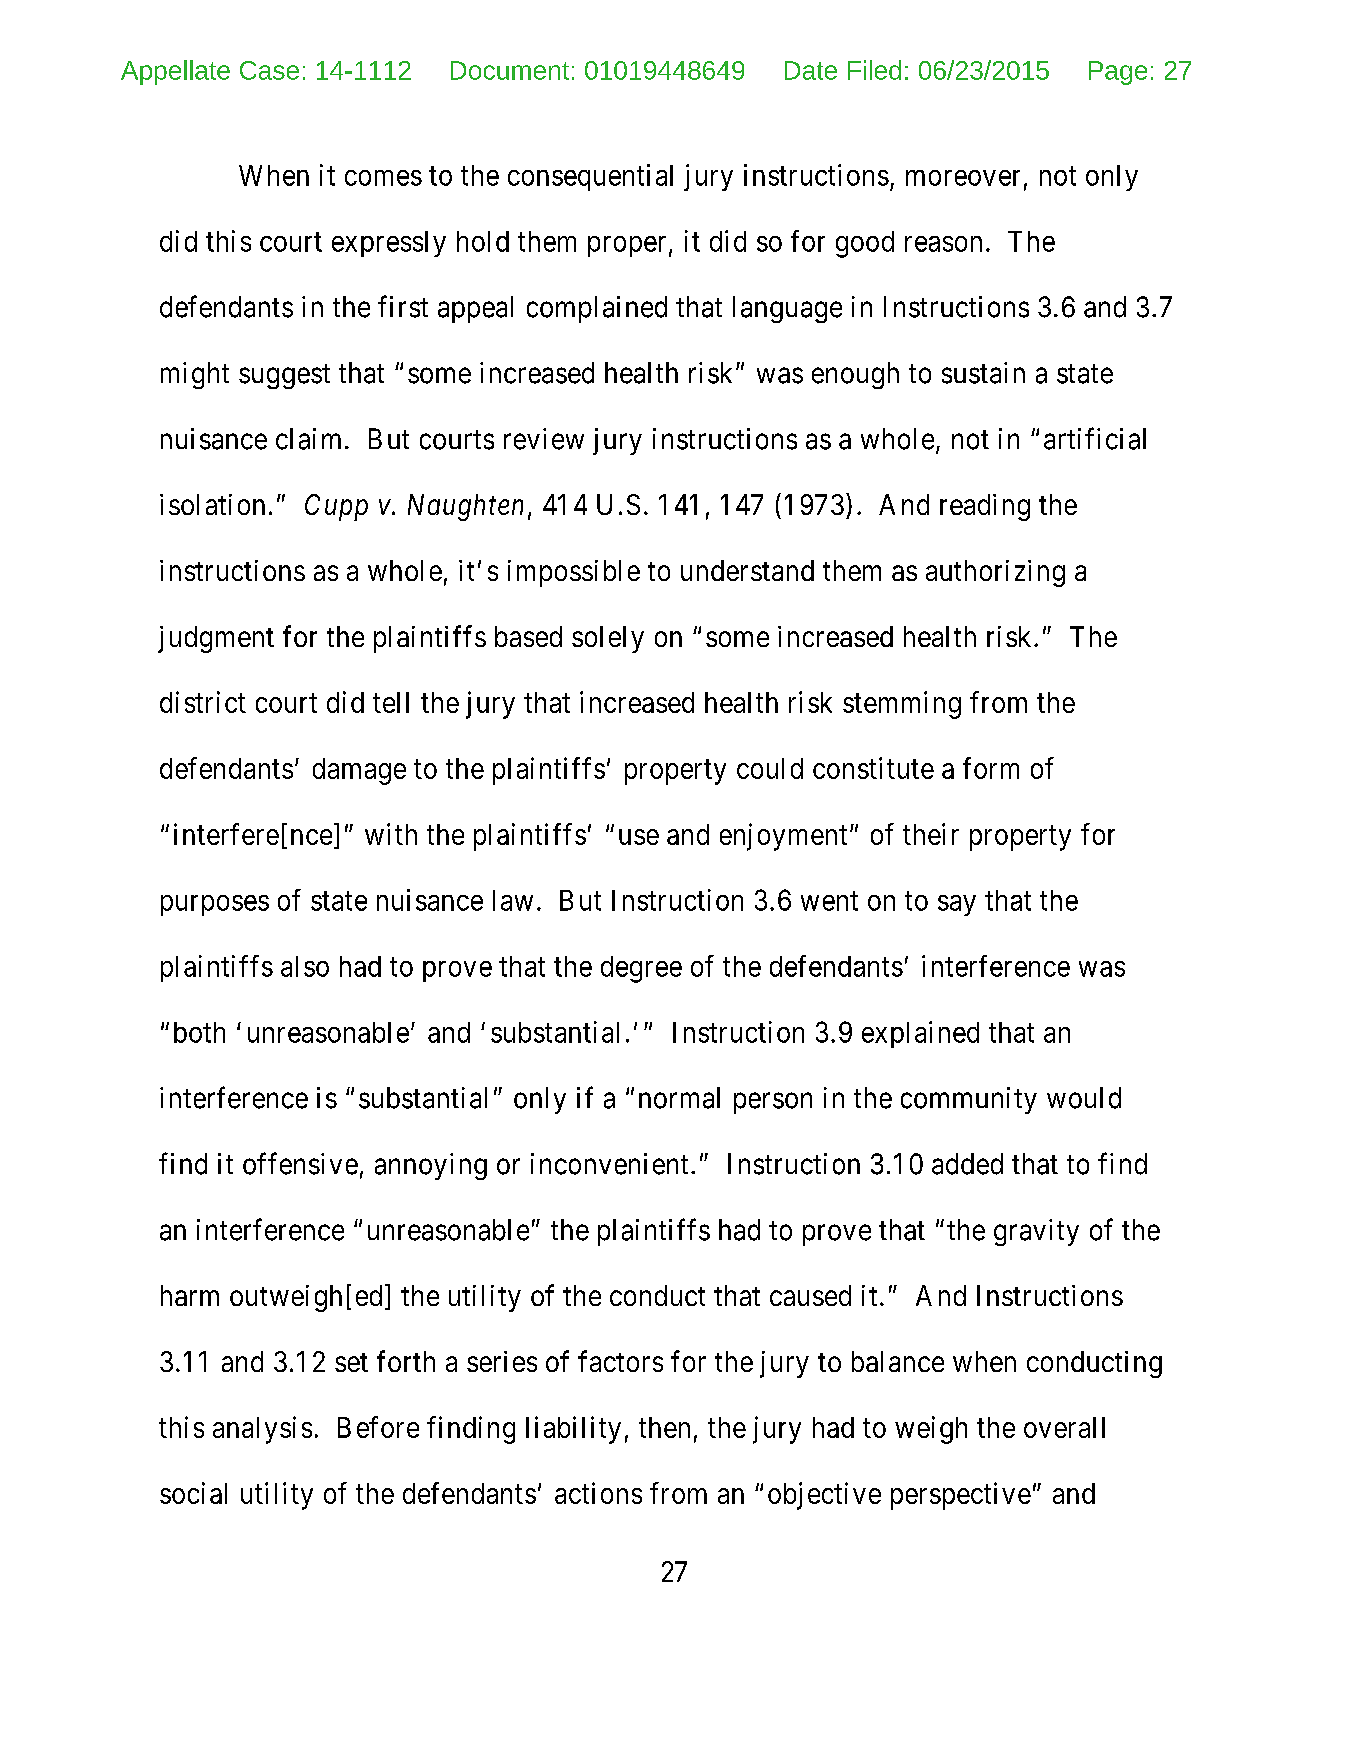 The height and width of the screenshot is (1747, 1350). I want to click on Case, so click(269, 70).
